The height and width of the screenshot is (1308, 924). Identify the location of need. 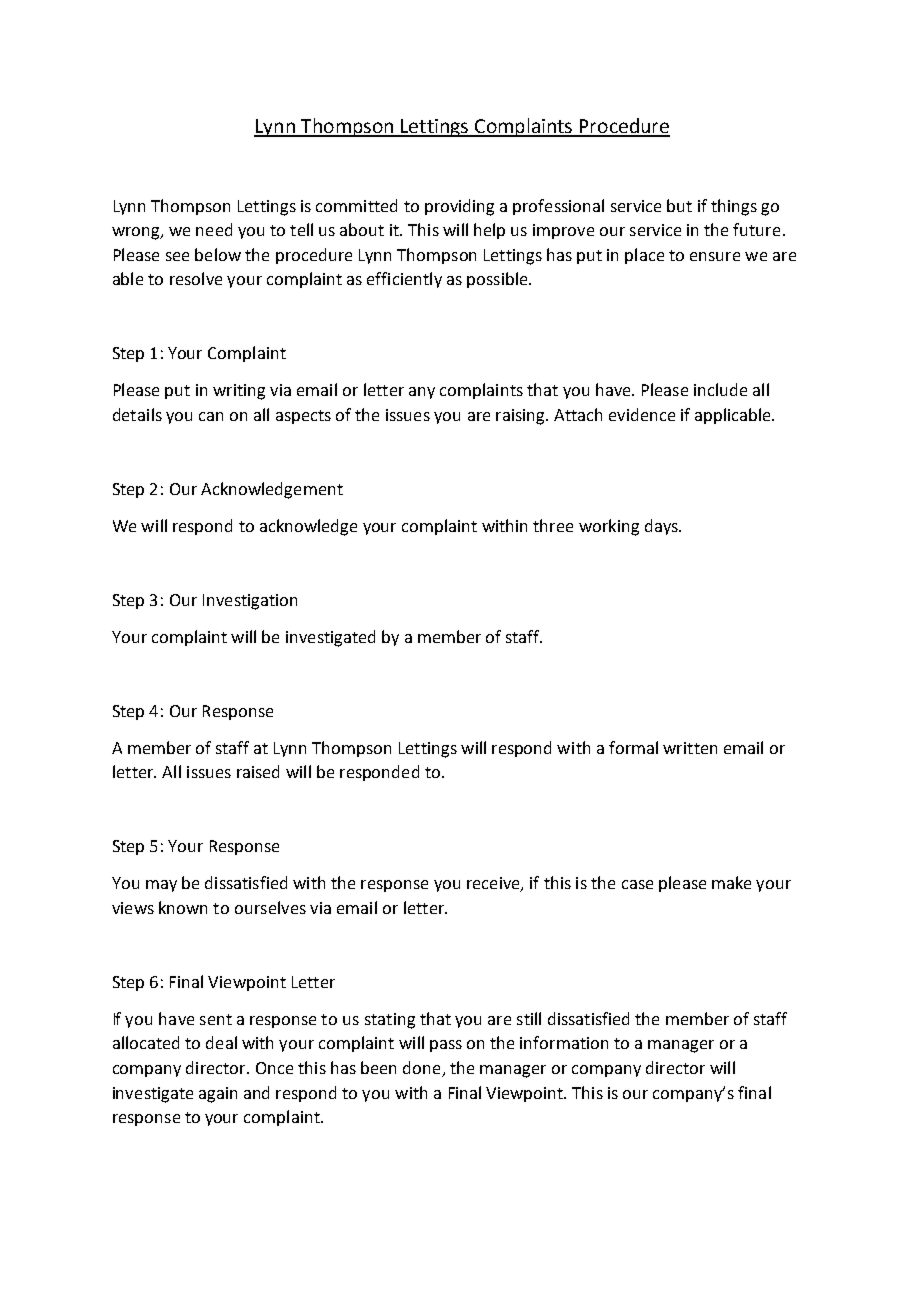
(214, 229).
